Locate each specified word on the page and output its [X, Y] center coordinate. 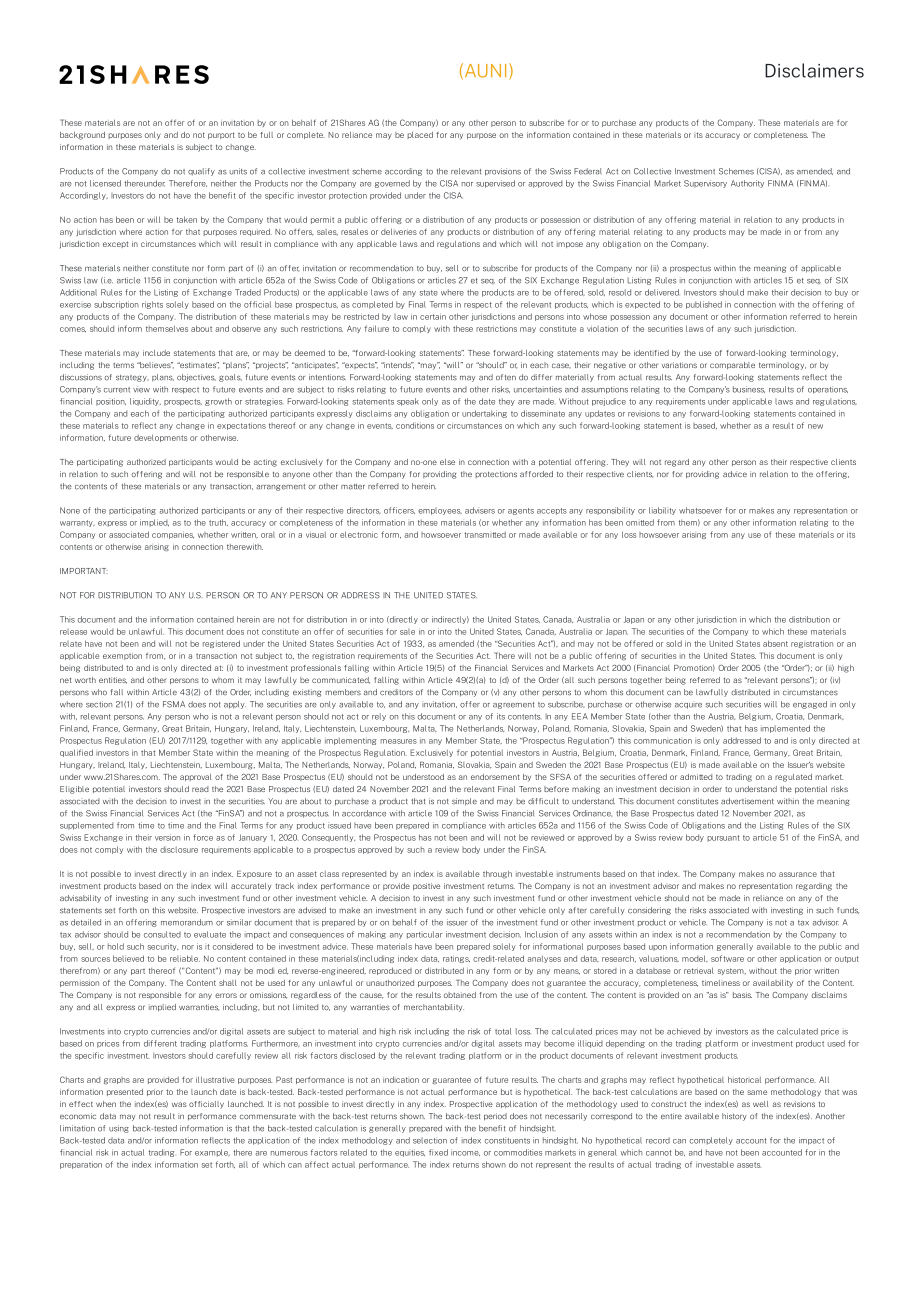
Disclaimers [814, 70]
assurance [798, 874]
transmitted [485, 534]
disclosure [179, 849]
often [506, 377]
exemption [122, 656]
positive [426, 886]
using [119, 1129]
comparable [732, 366]
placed [420, 135]
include [156, 353]
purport [221, 135]
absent [775, 643]
